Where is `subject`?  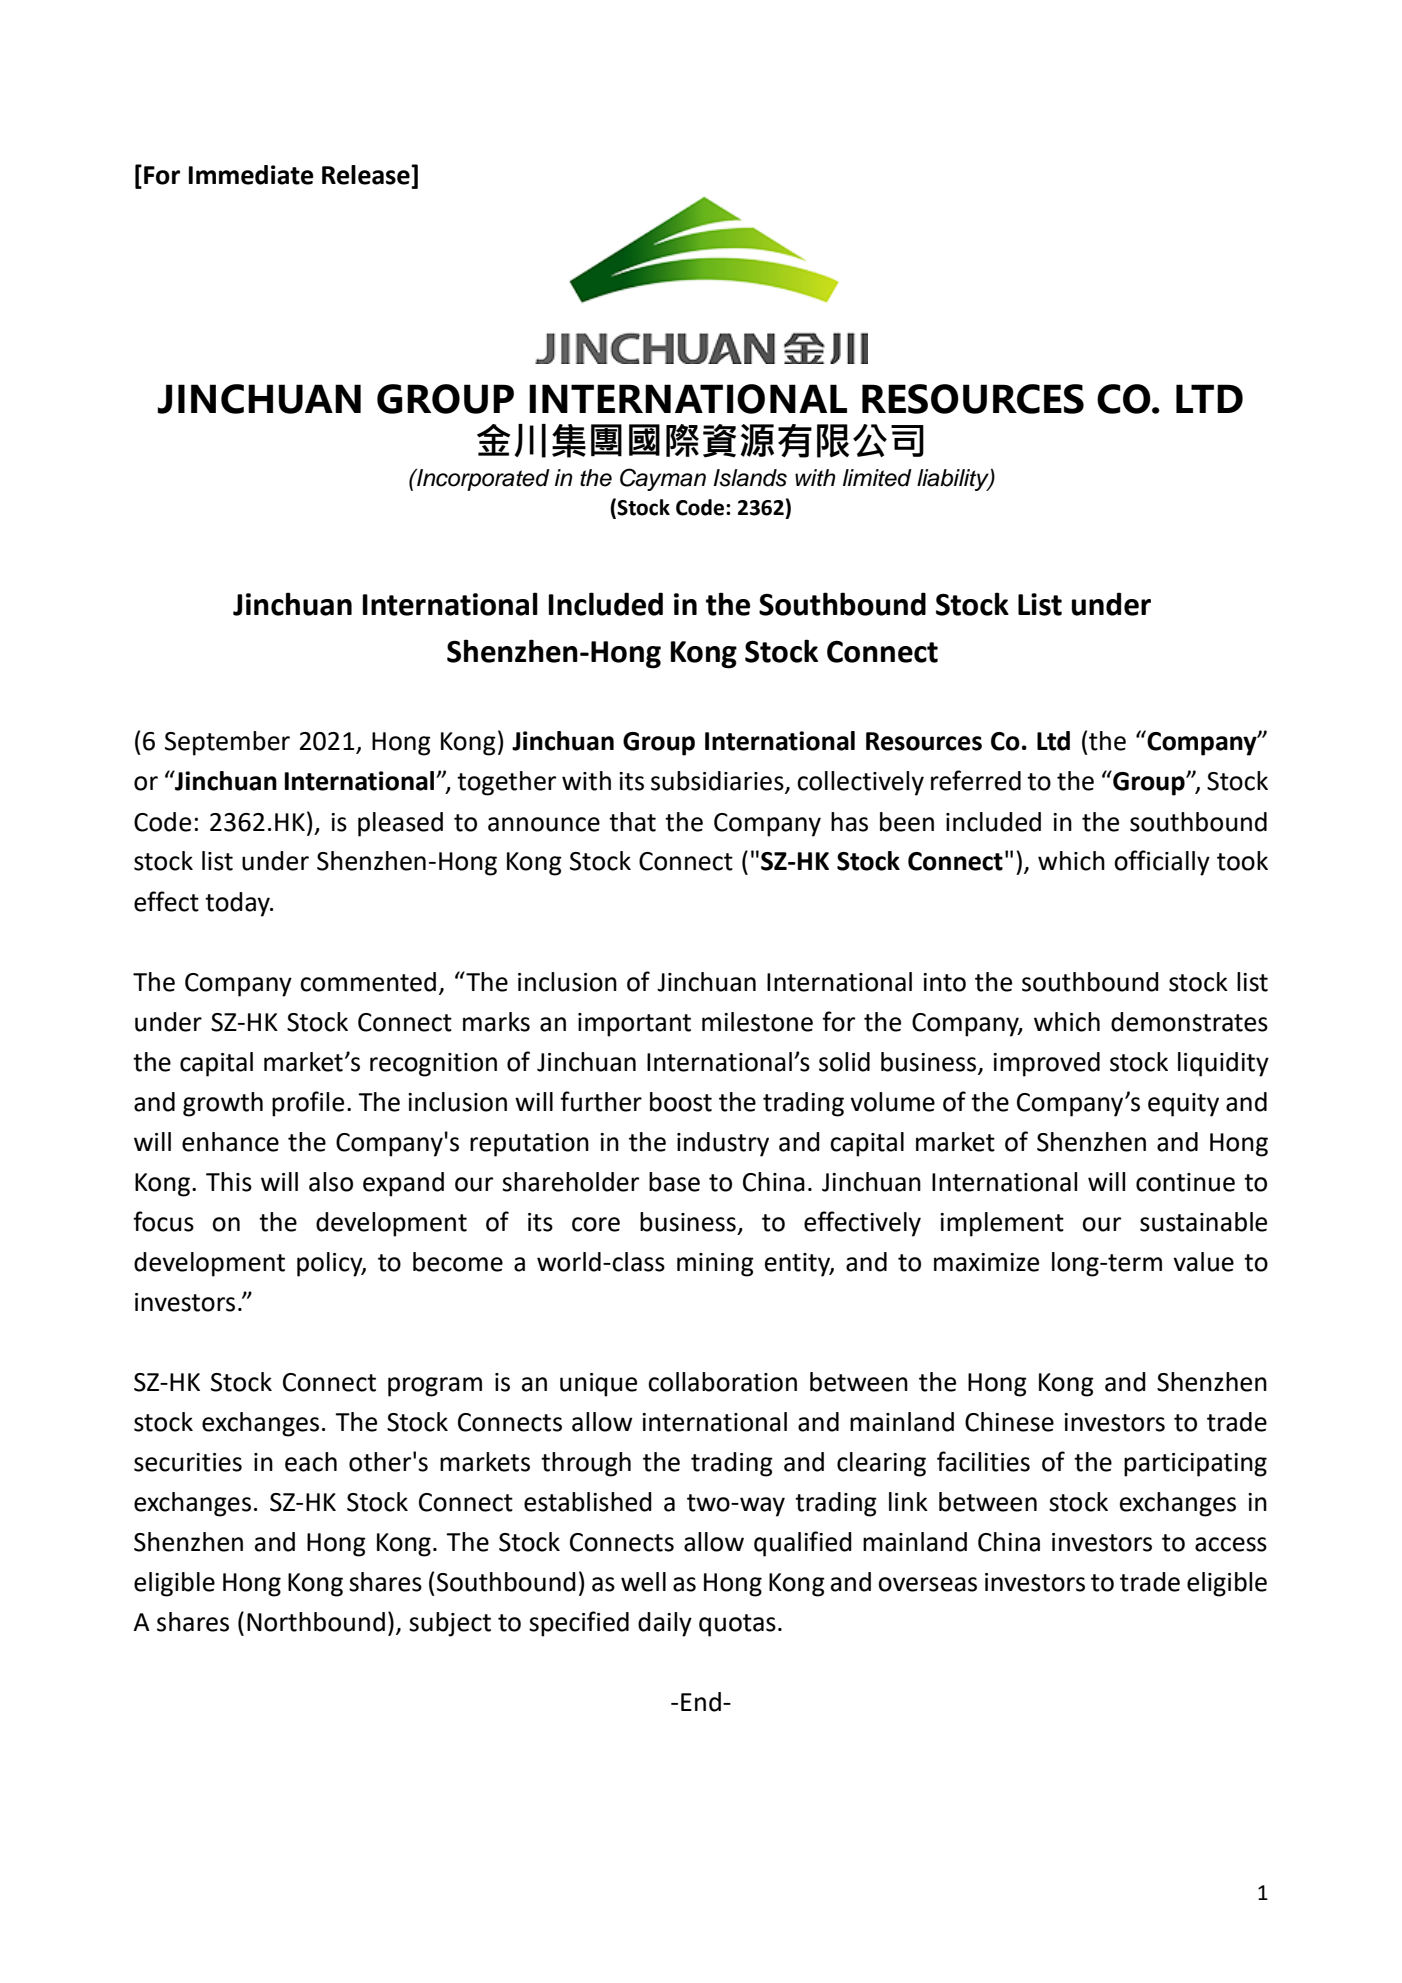
subject is located at coordinates (450, 1624).
